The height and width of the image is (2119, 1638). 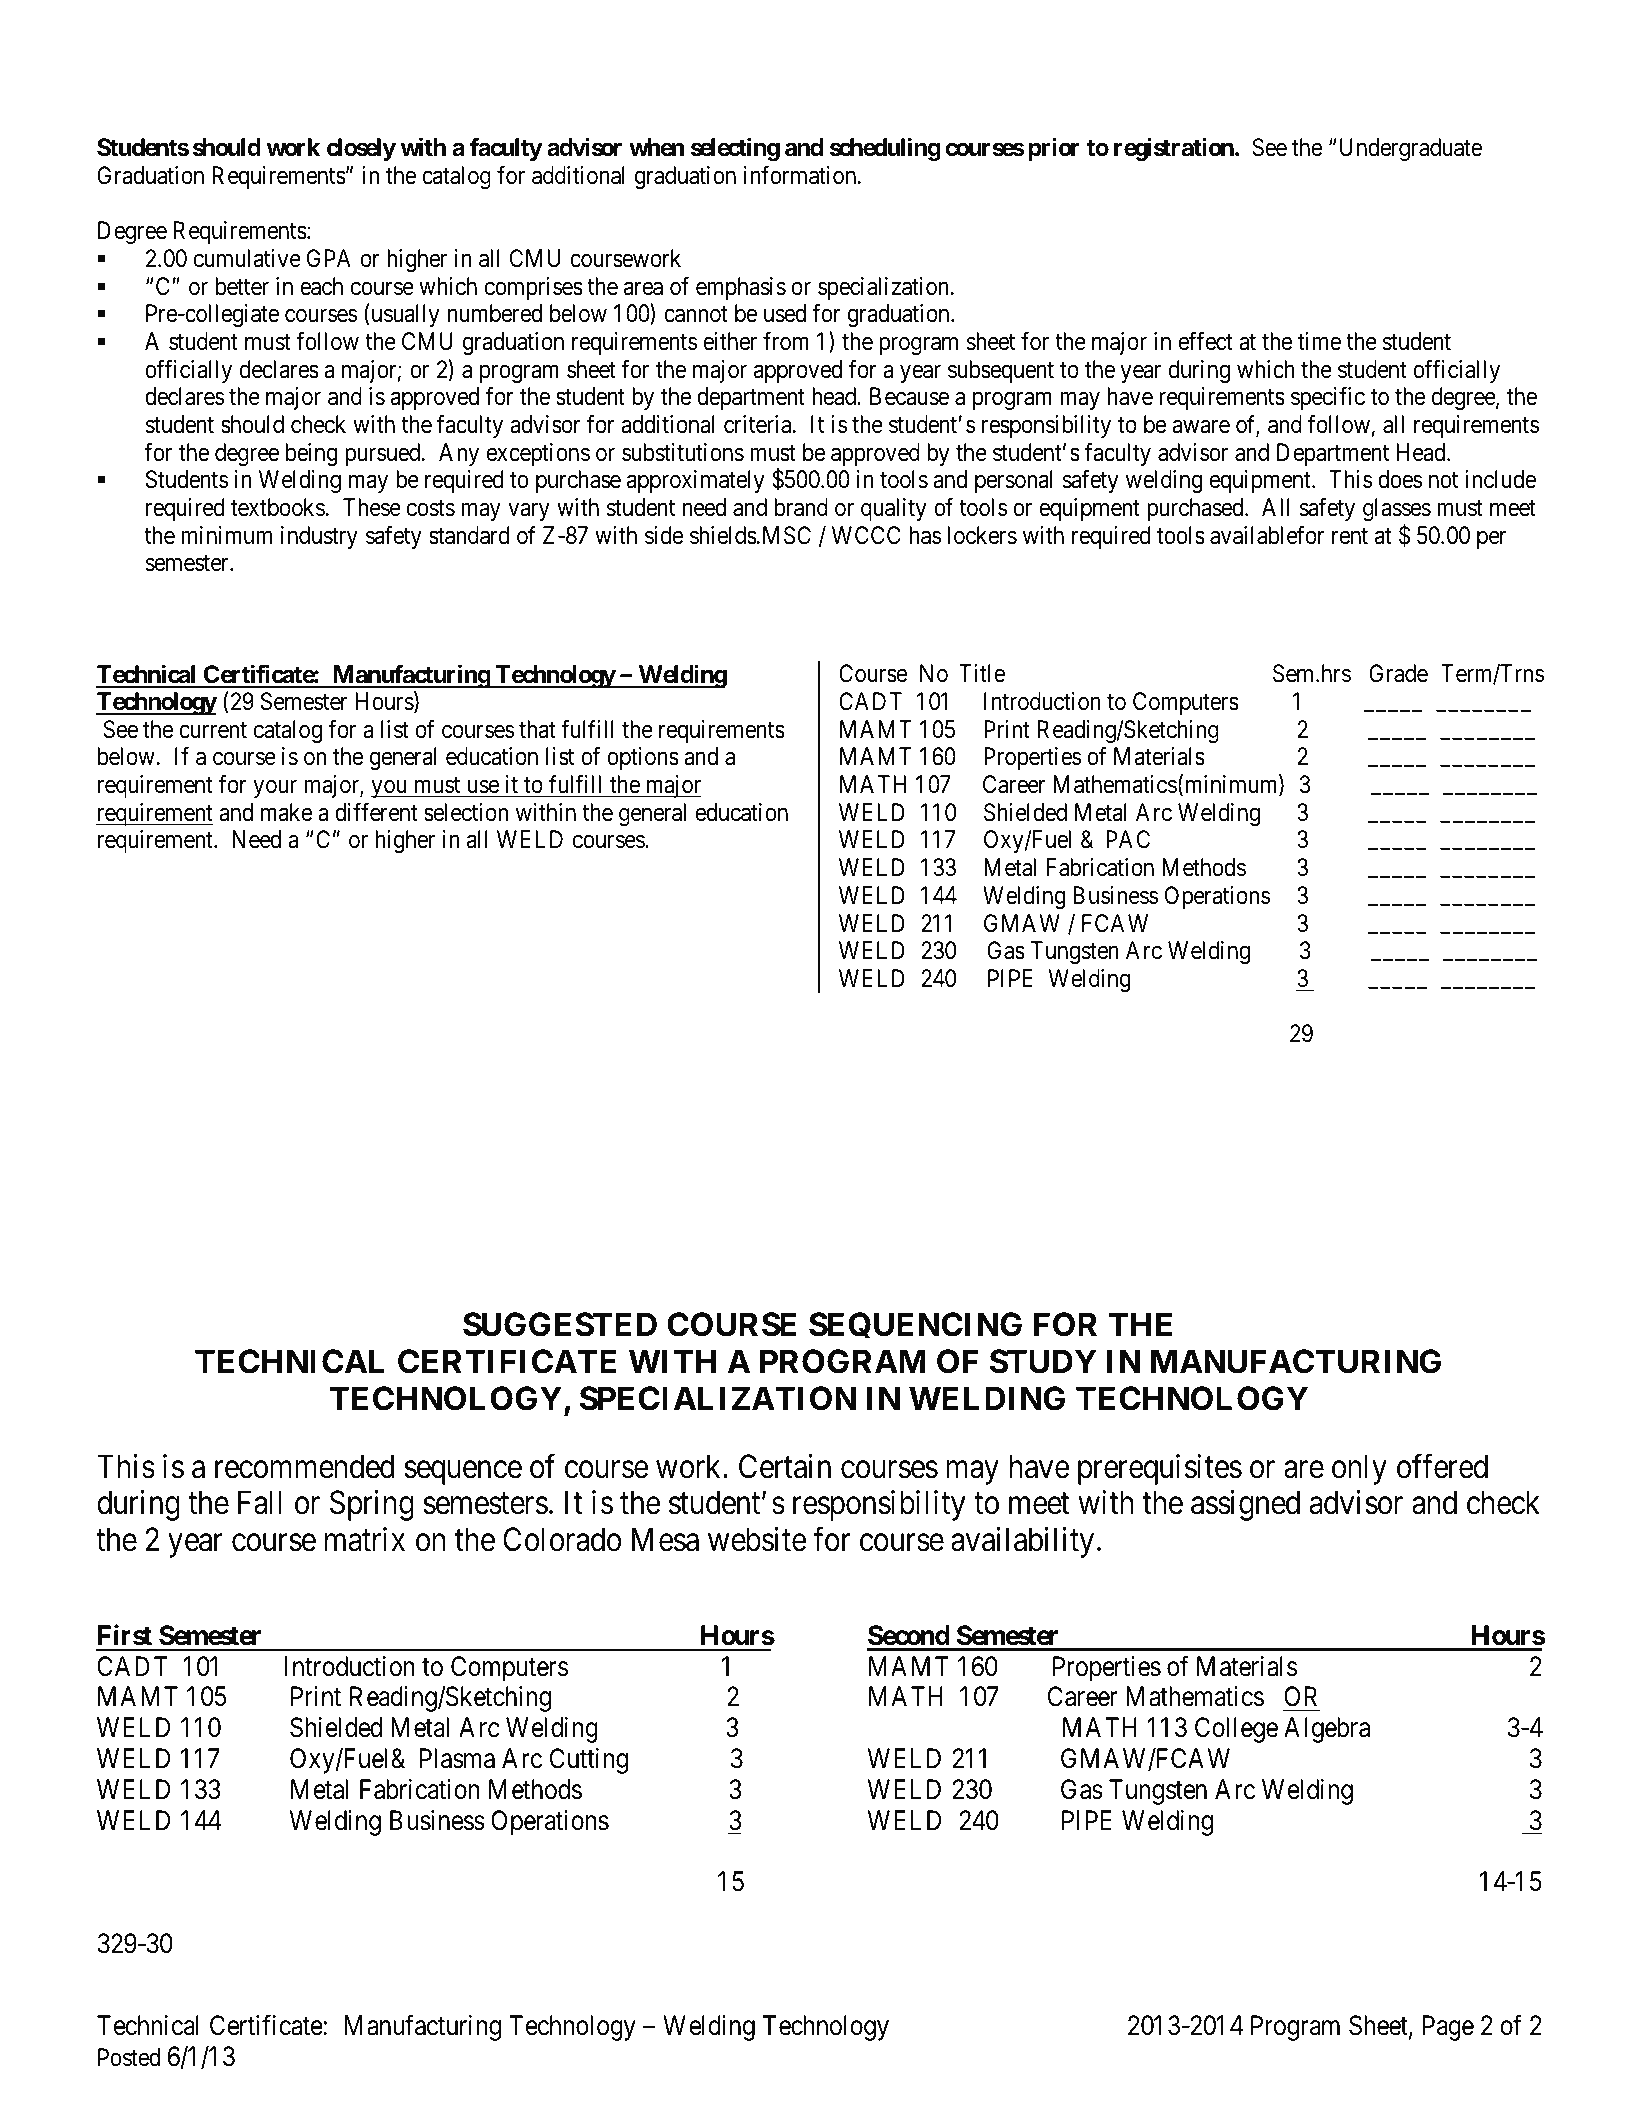 What do you see at coordinates (560, 1324) in the image?
I see `SUGGESTED` at bounding box center [560, 1324].
